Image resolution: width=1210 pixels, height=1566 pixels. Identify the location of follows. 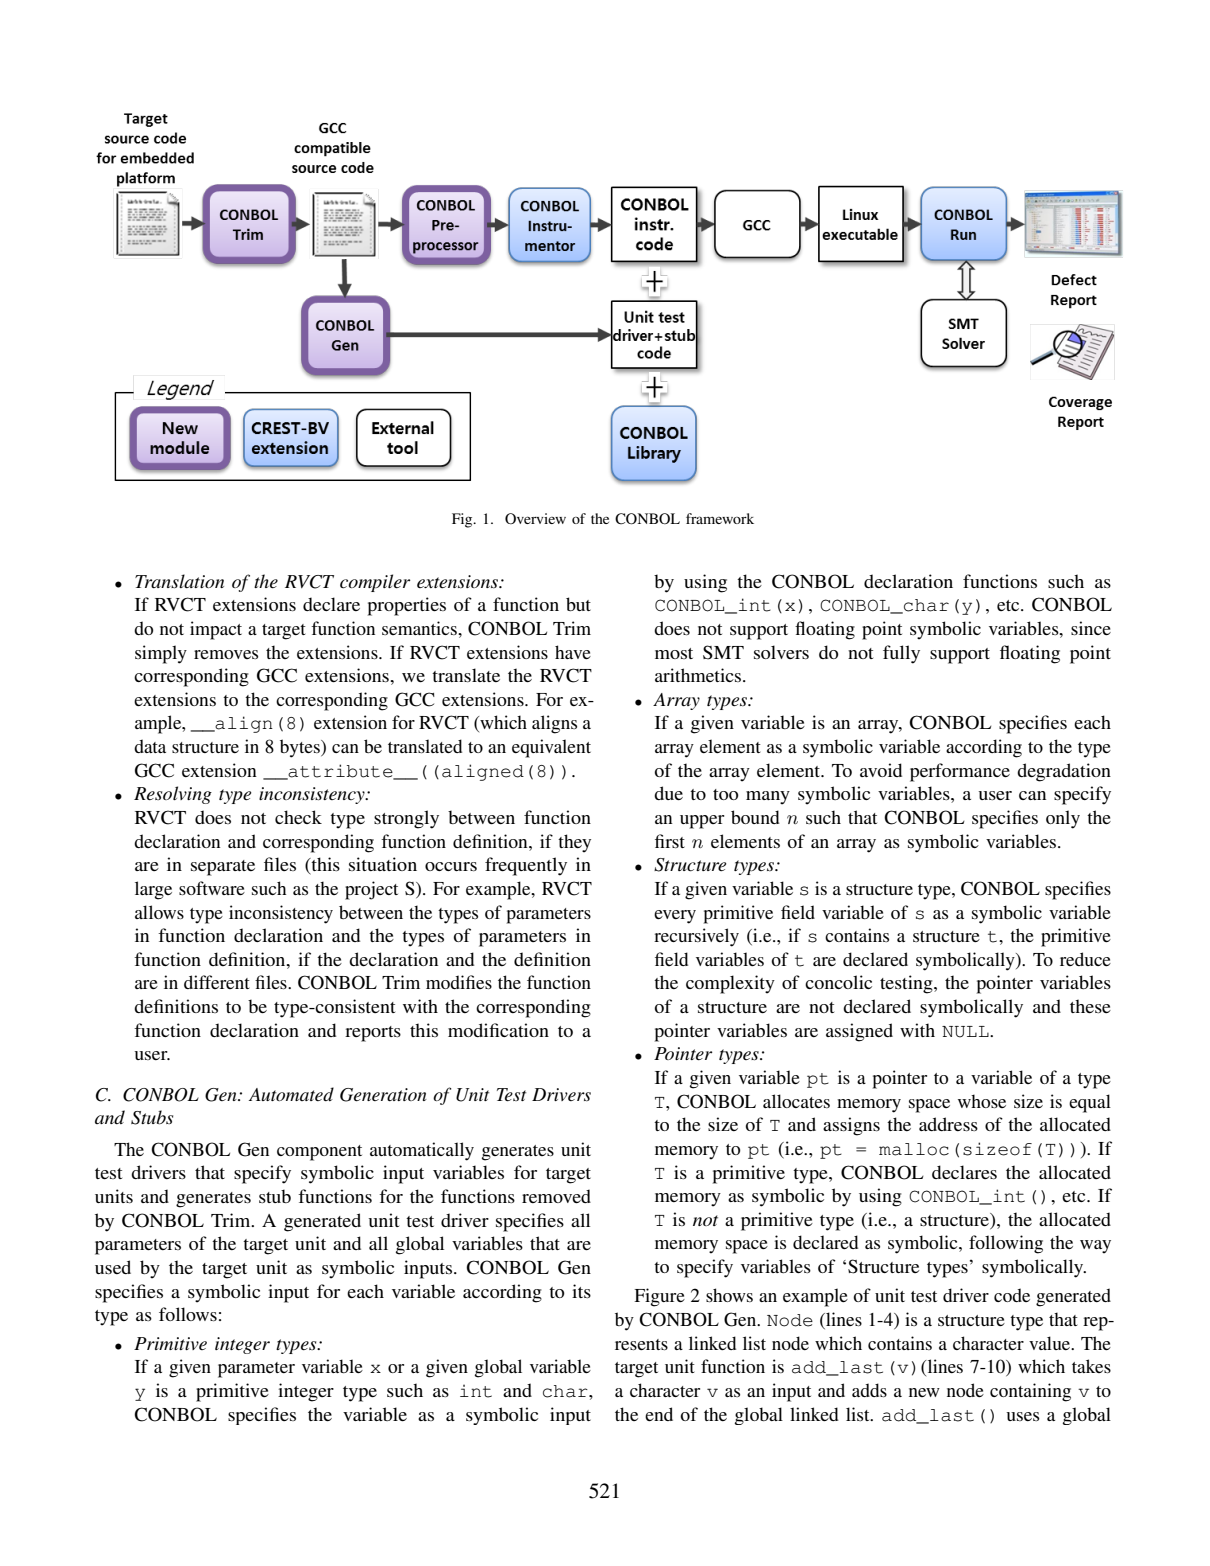
(188, 1314).
